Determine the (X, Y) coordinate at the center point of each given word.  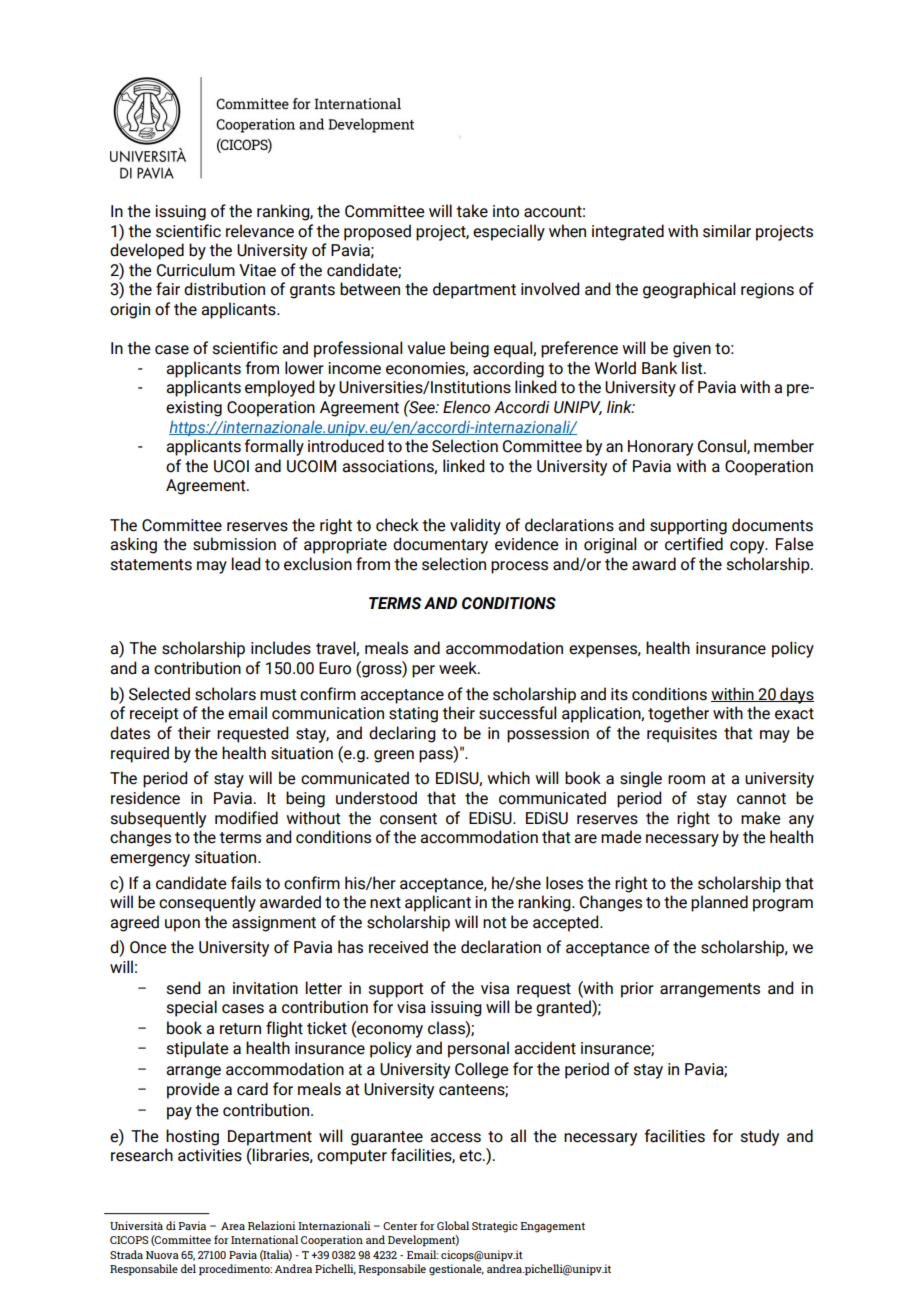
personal (478, 1049)
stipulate (198, 1049)
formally (274, 447)
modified (246, 818)
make (761, 818)
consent (408, 819)
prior (637, 990)
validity (475, 526)
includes (281, 648)
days (796, 695)
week (459, 668)
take (472, 211)
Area (233, 1226)
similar (727, 231)
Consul (723, 446)
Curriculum (196, 270)
